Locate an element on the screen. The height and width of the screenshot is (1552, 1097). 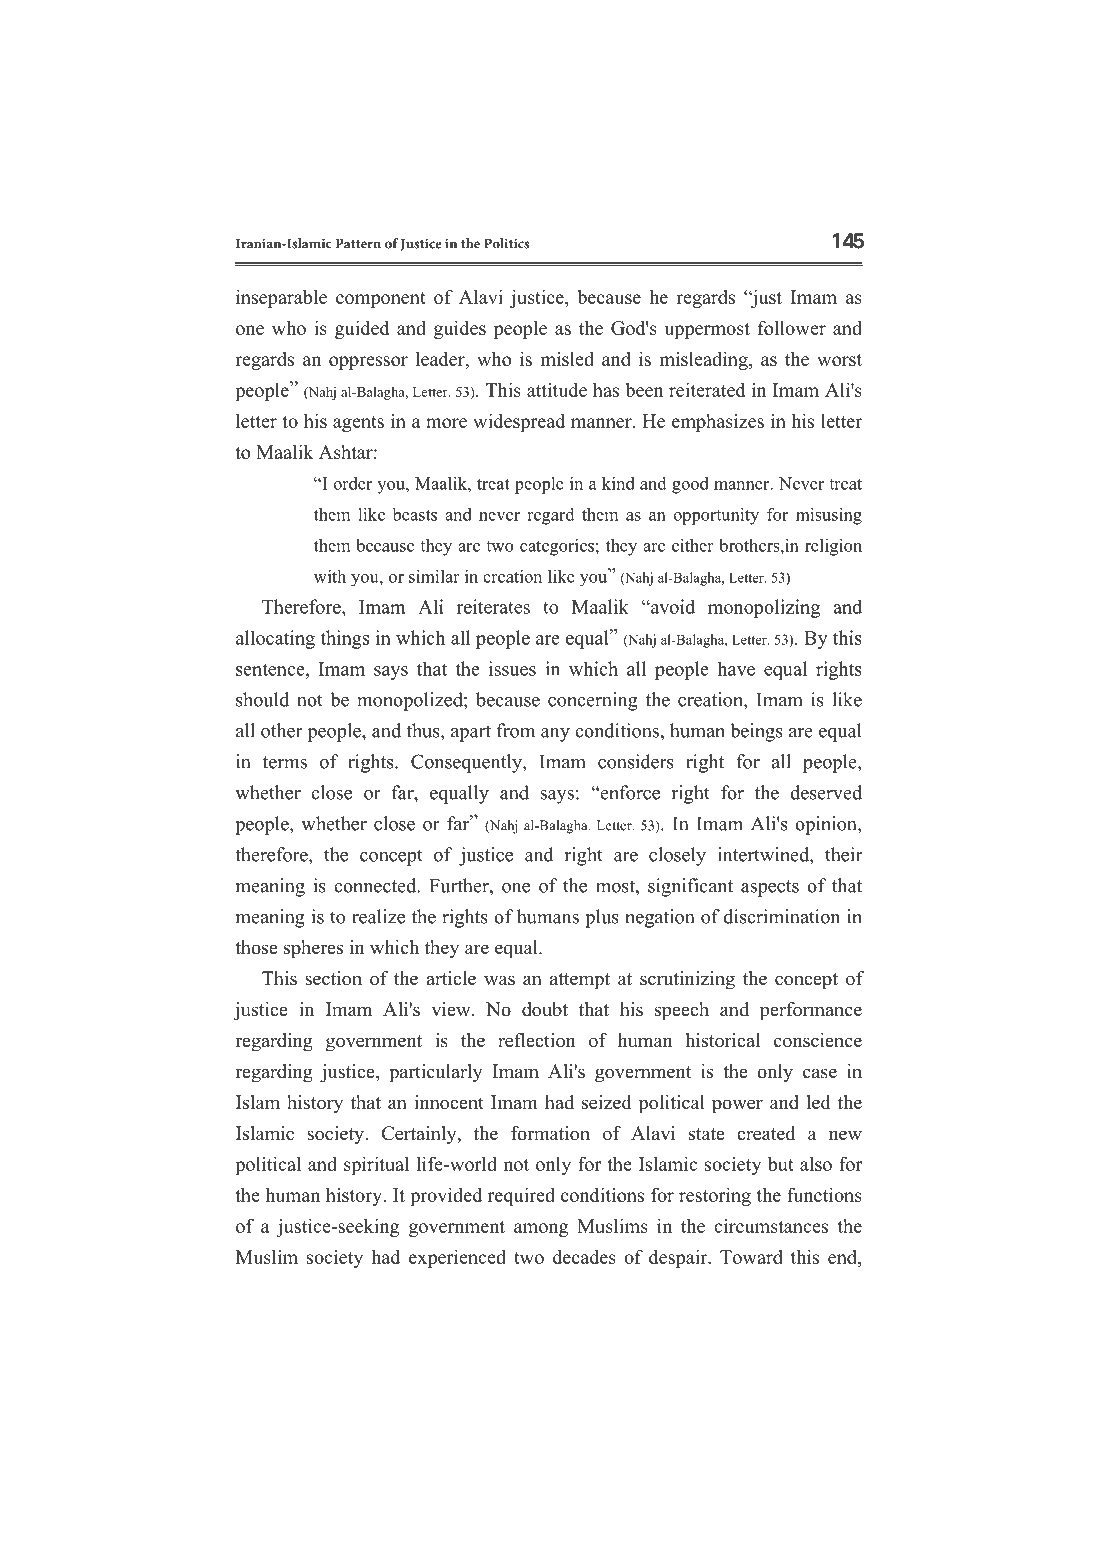
spiritual is located at coordinates (376, 1165).
